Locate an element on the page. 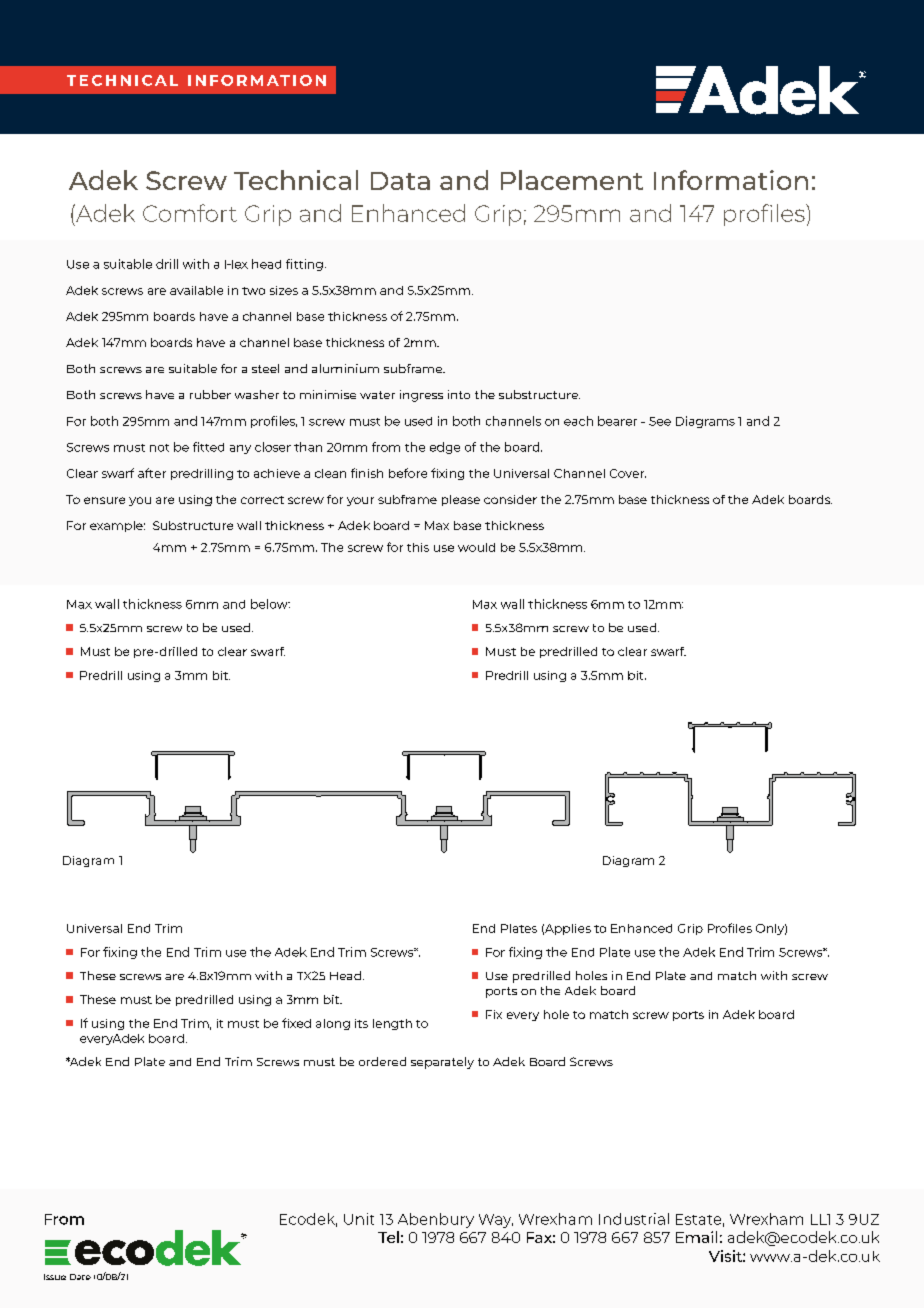 The height and width of the document is (1308, 924). fixed is located at coordinates (296, 1023).
